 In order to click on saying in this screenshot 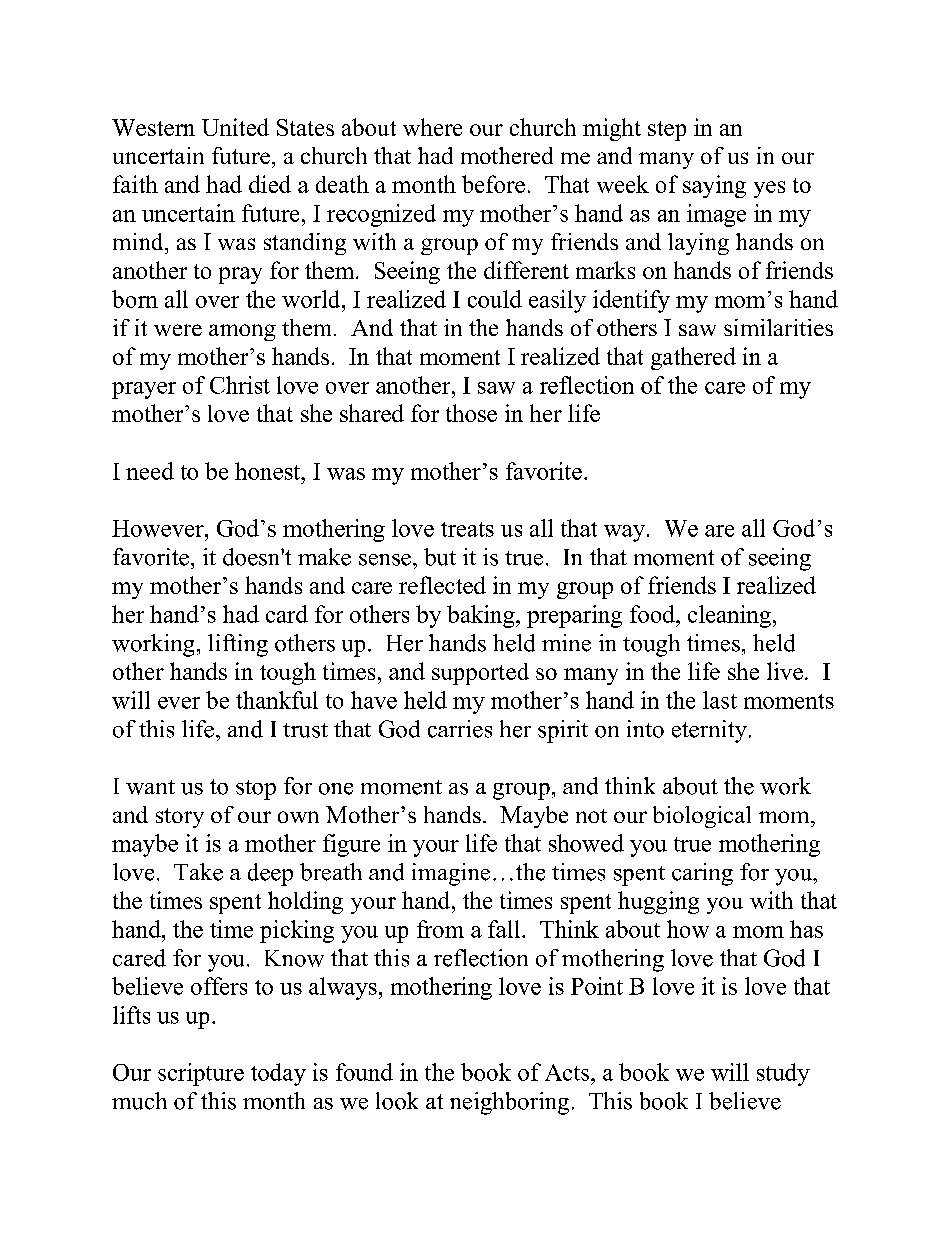, I will do `click(714, 186)`.
